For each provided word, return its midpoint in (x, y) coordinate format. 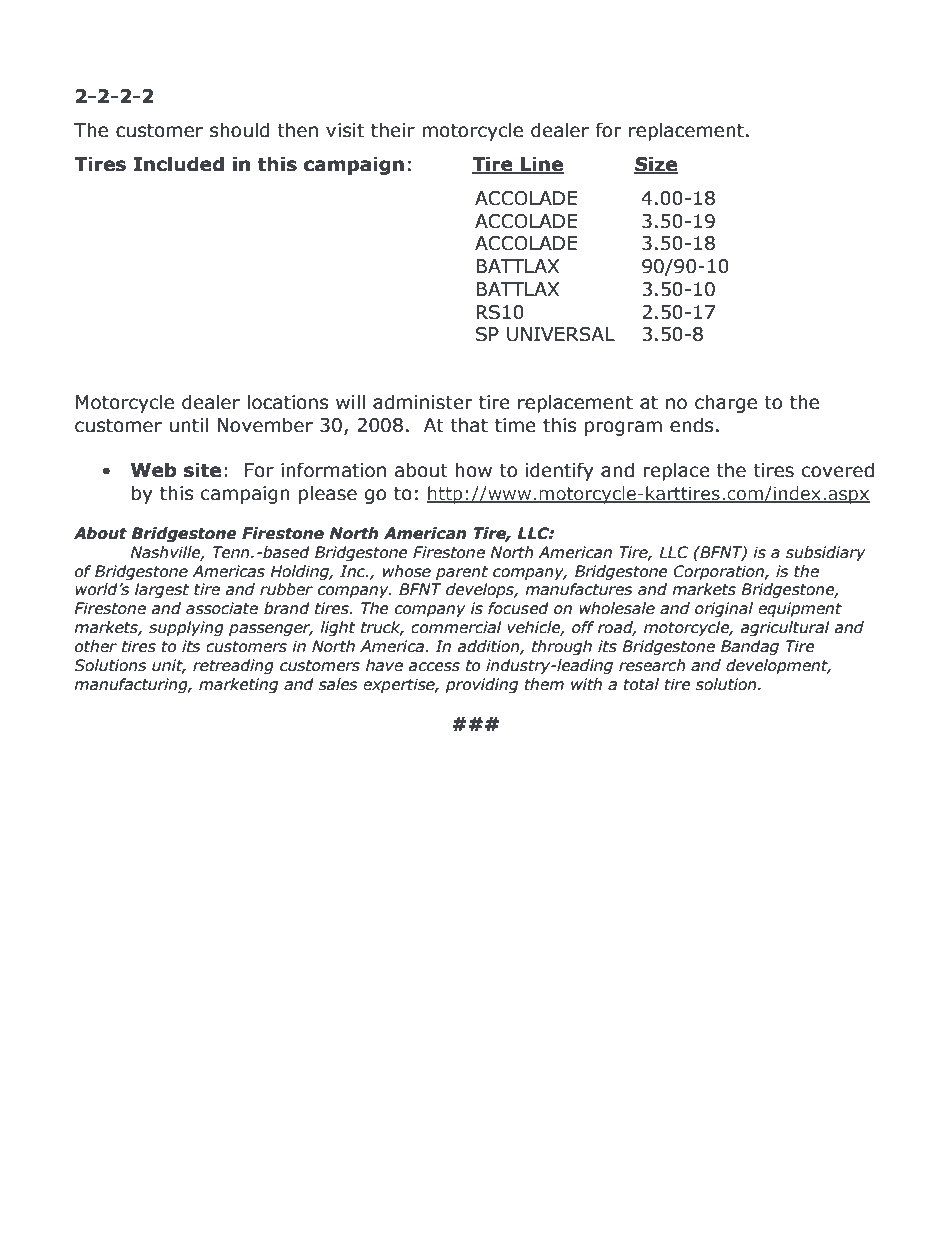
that (469, 425)
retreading (233, 666)
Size (656, 165)
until (189, 425)
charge (726, 403)
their (393, 130)
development (778, 666)
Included (178, 164)
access (434, 667)
